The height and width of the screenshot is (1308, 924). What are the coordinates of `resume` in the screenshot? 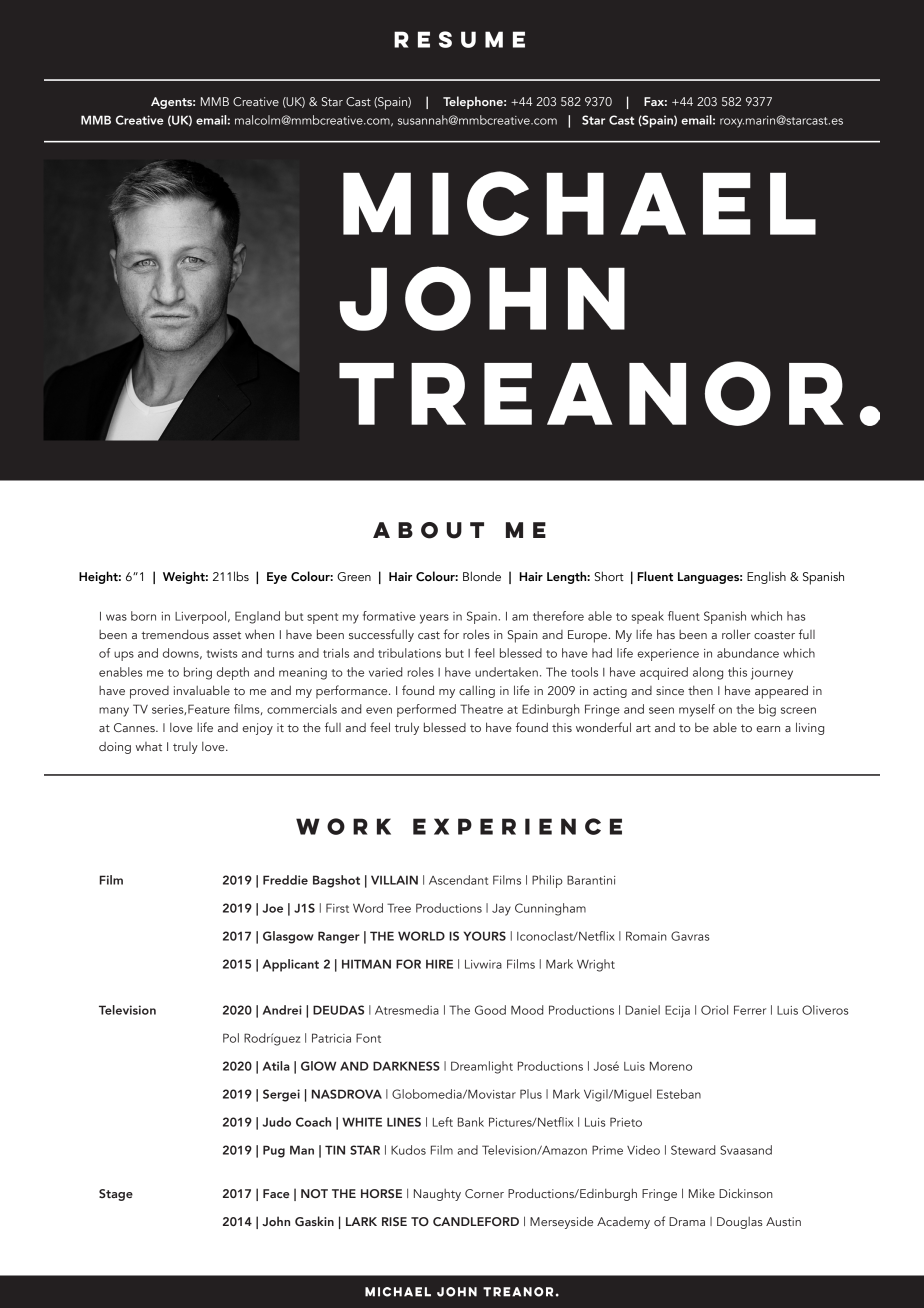 It's located at (459, 39).
